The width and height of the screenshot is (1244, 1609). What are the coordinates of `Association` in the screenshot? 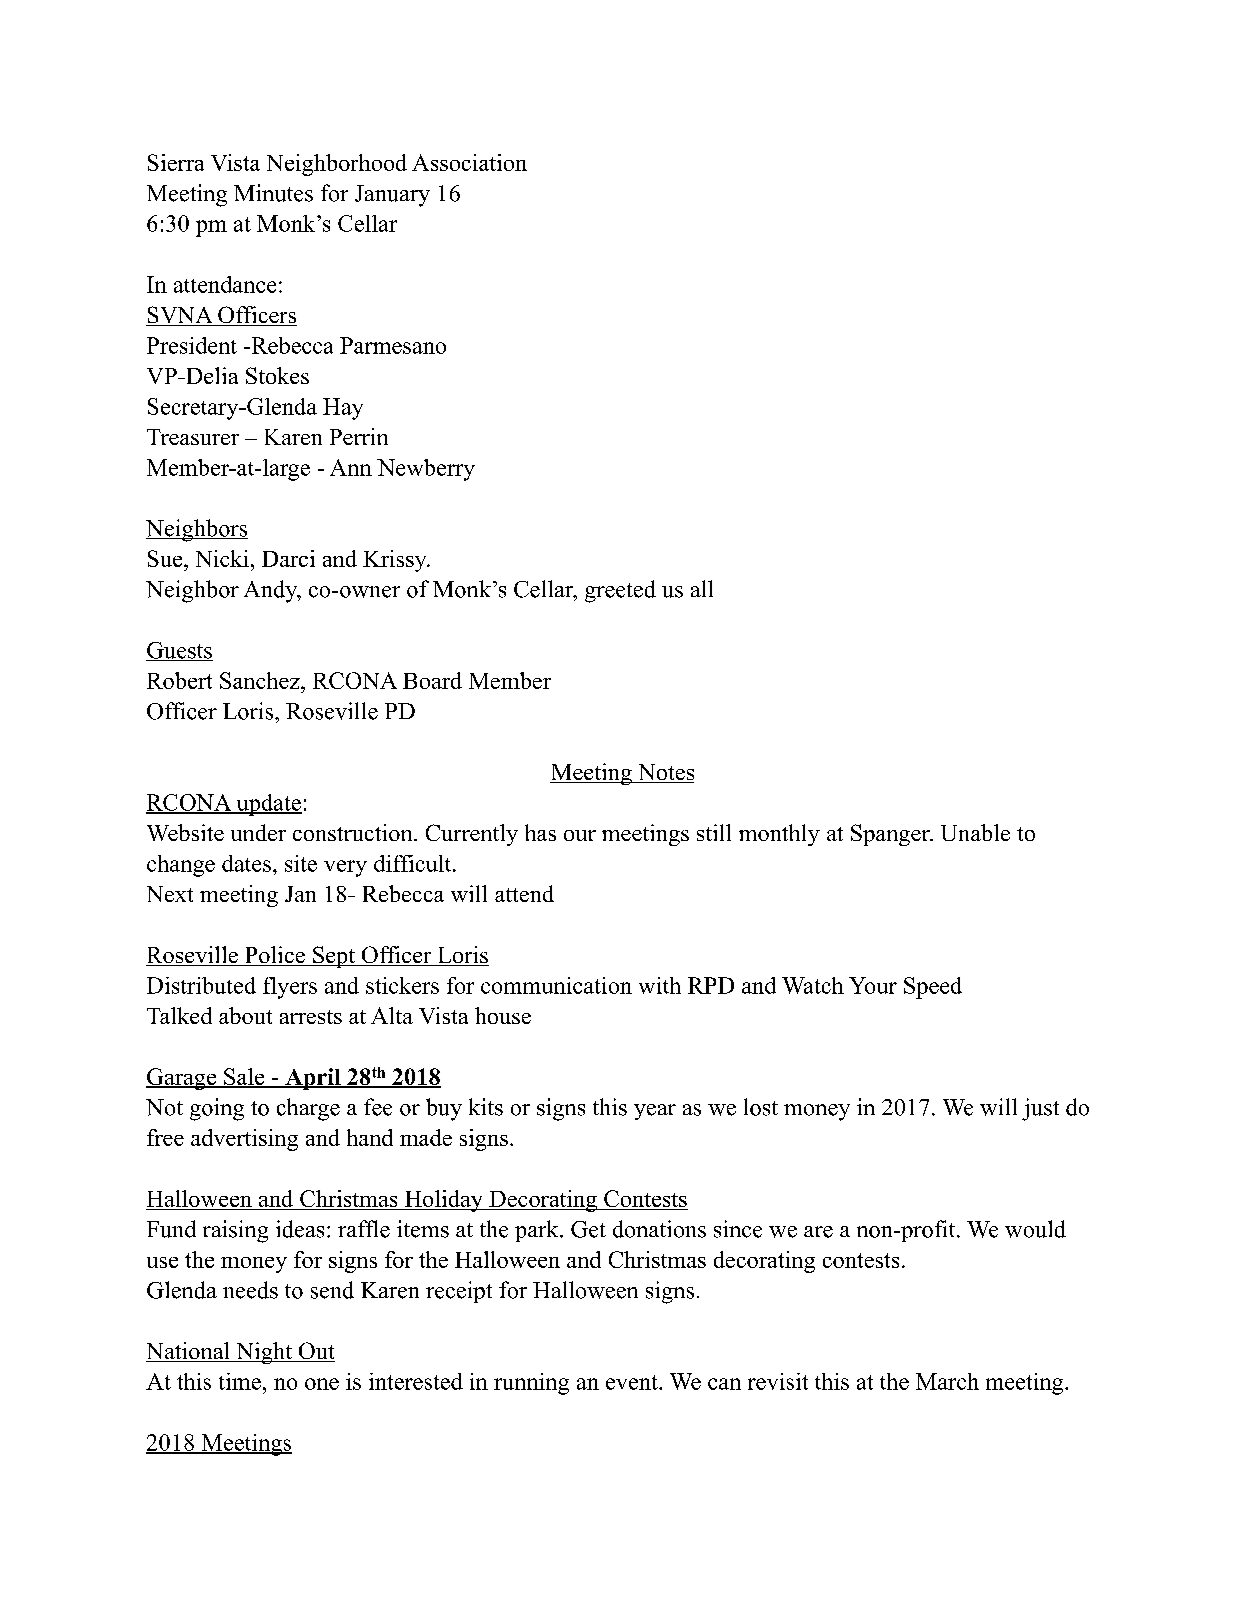 It's located at (469, 162).
